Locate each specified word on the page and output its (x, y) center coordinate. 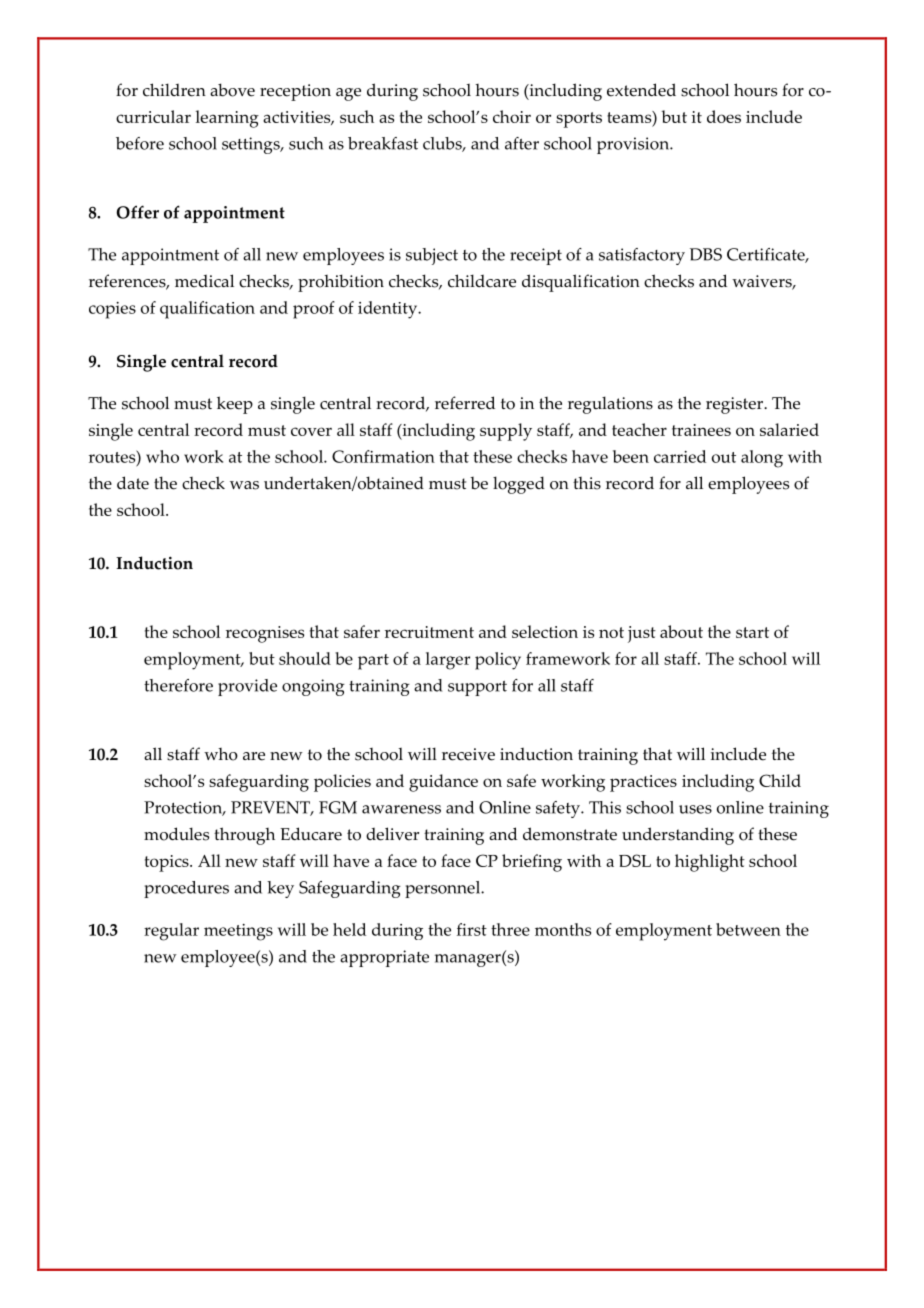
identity (389, 310)
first (472, 929)
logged (519, 485)
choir (512, 116)
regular (171, 932)
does (724, 116)
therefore (178, 685)
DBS (706, 254)
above (232, 90)
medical (204, 281)
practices (643, 783)
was (244, 485)
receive (468, 754)
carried (680, 456)
